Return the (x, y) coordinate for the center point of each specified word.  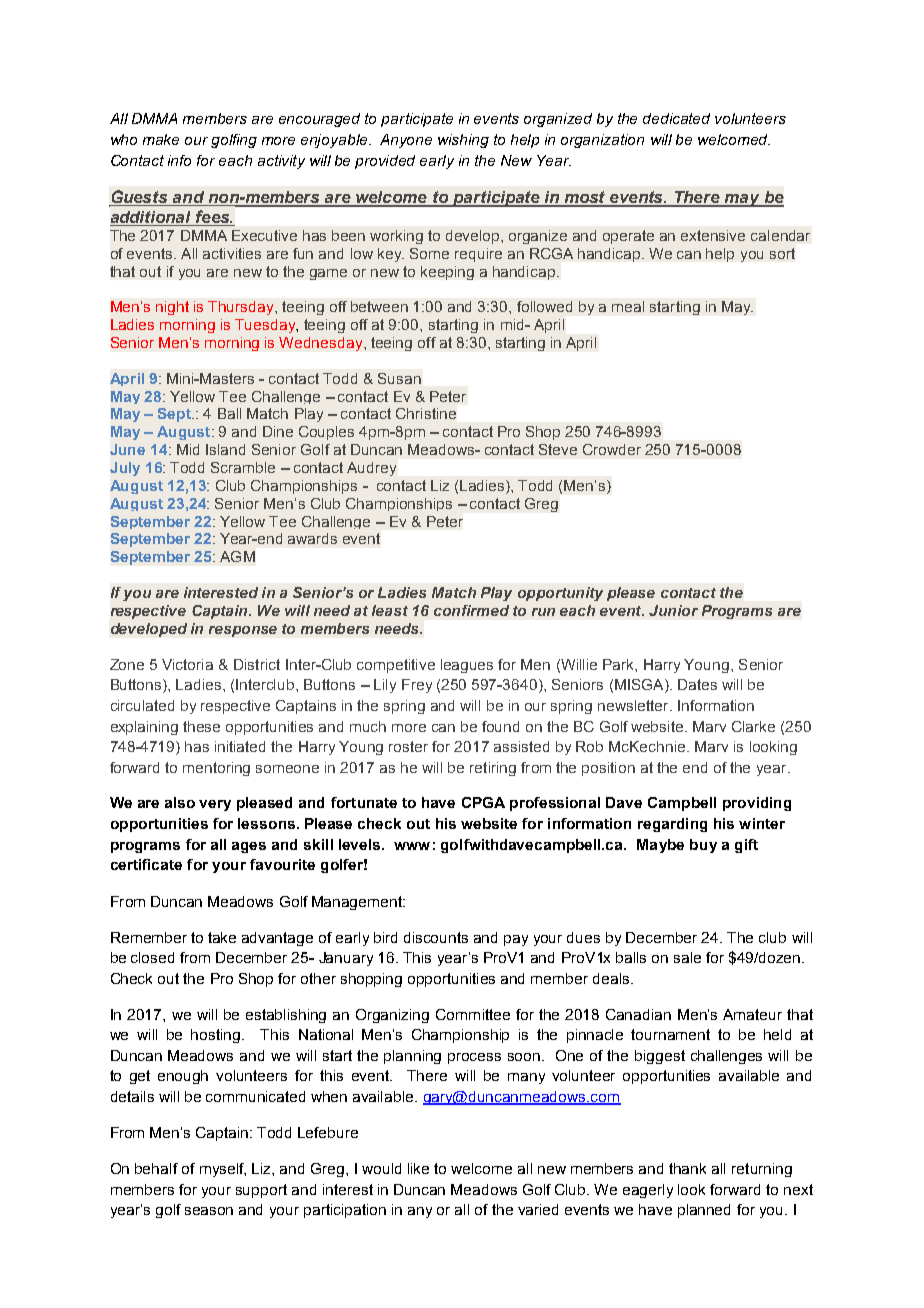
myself (223, 1170)
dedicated (676, 118)
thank (687, 1168)
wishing (463, 141)
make (161, 139)
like (418, 1168)
